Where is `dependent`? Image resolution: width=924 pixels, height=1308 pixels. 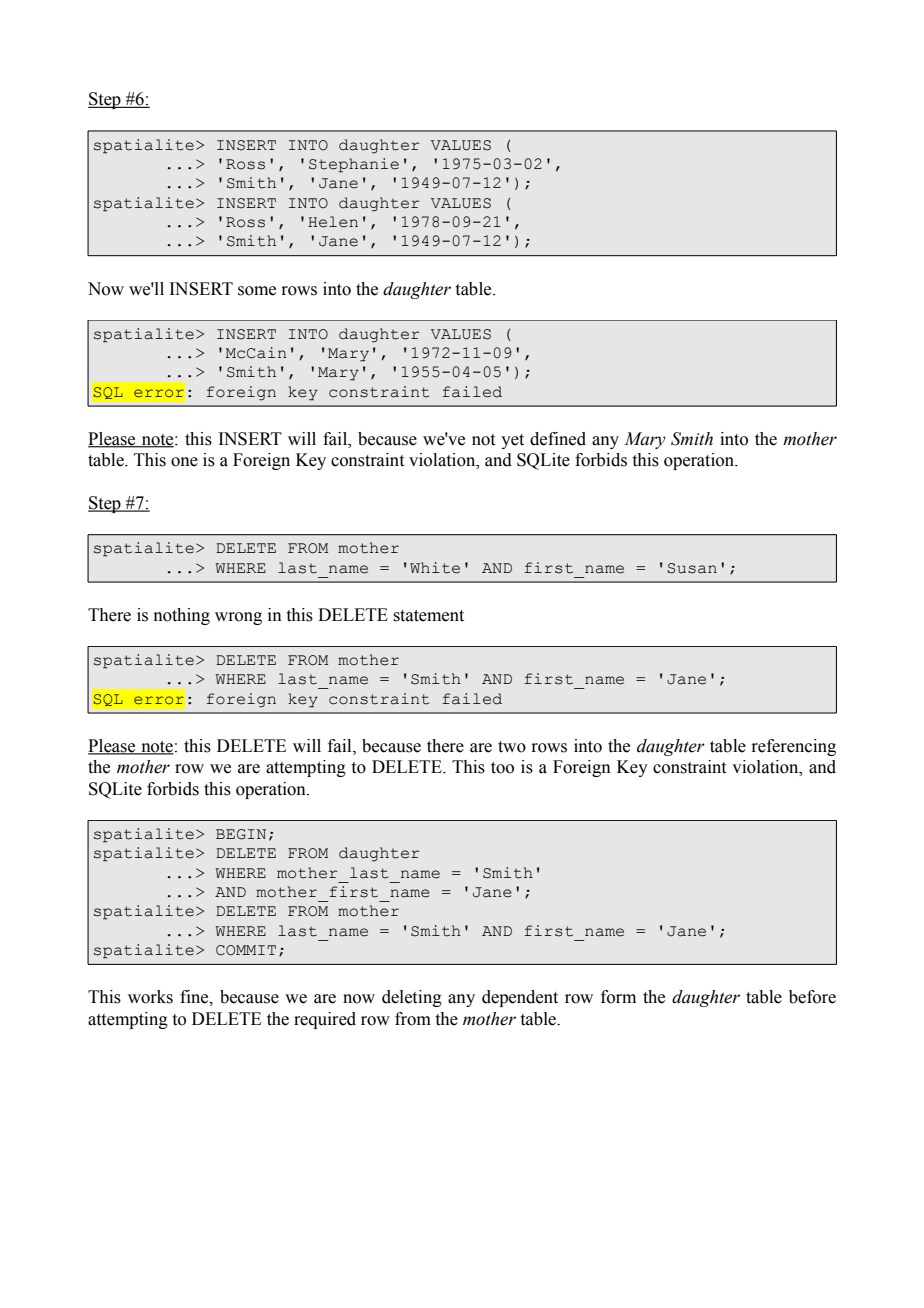
dependent is located at coordinates (520, 998).
